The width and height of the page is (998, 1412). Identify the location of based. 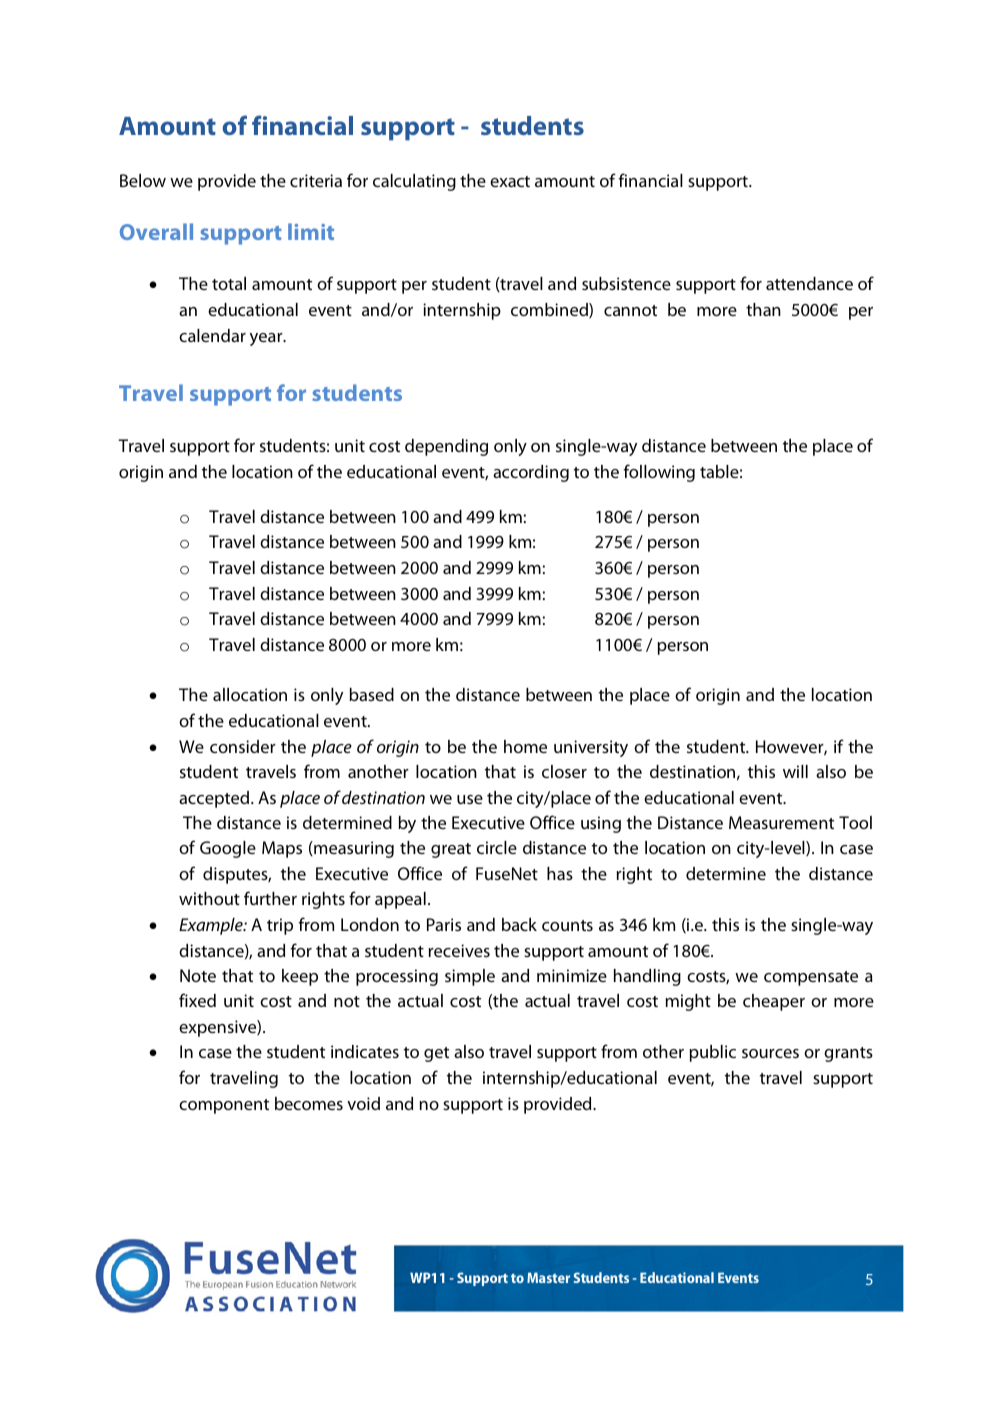
(371, 694).
